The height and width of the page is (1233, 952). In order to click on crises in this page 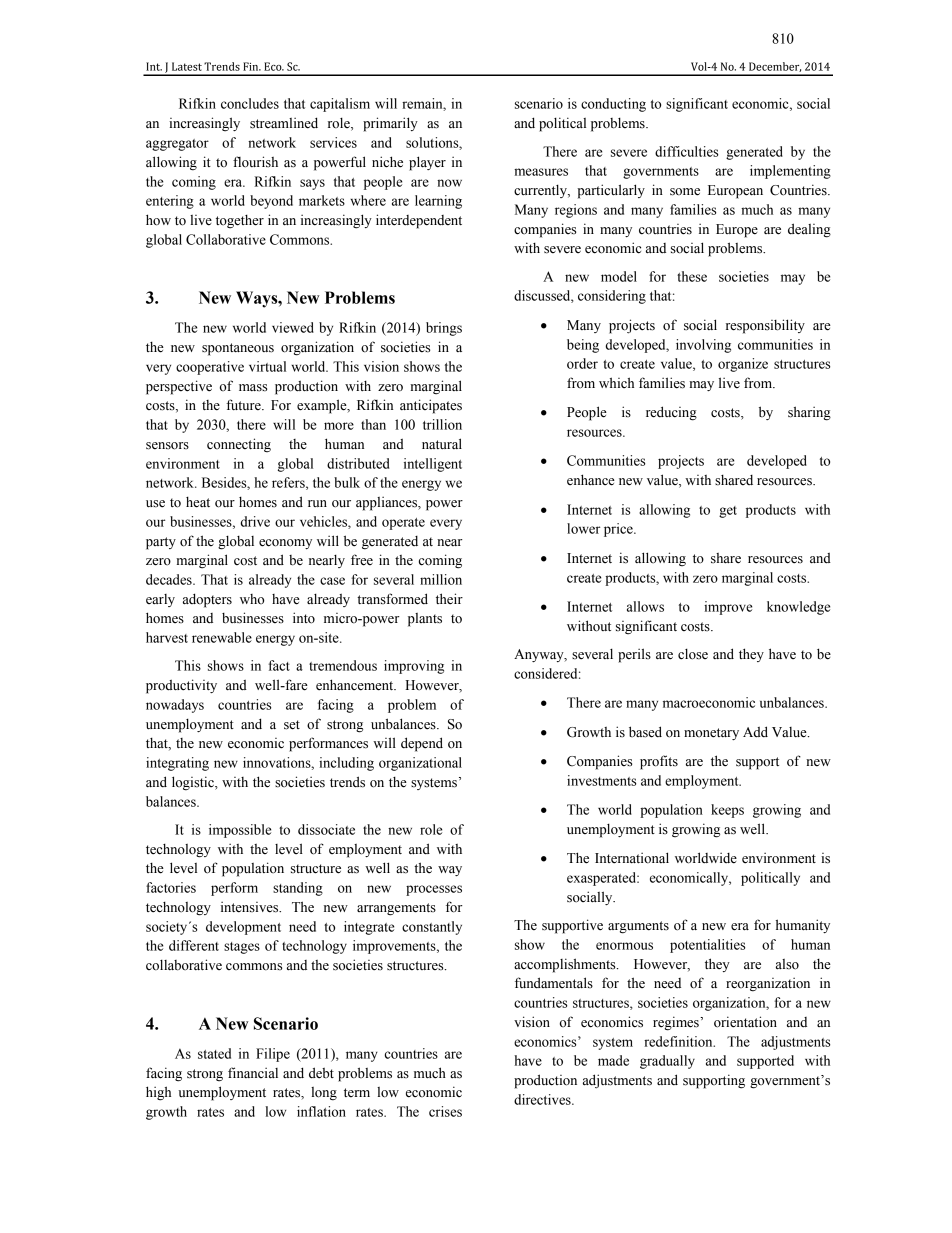, I will do `click(445, 1111)`.
